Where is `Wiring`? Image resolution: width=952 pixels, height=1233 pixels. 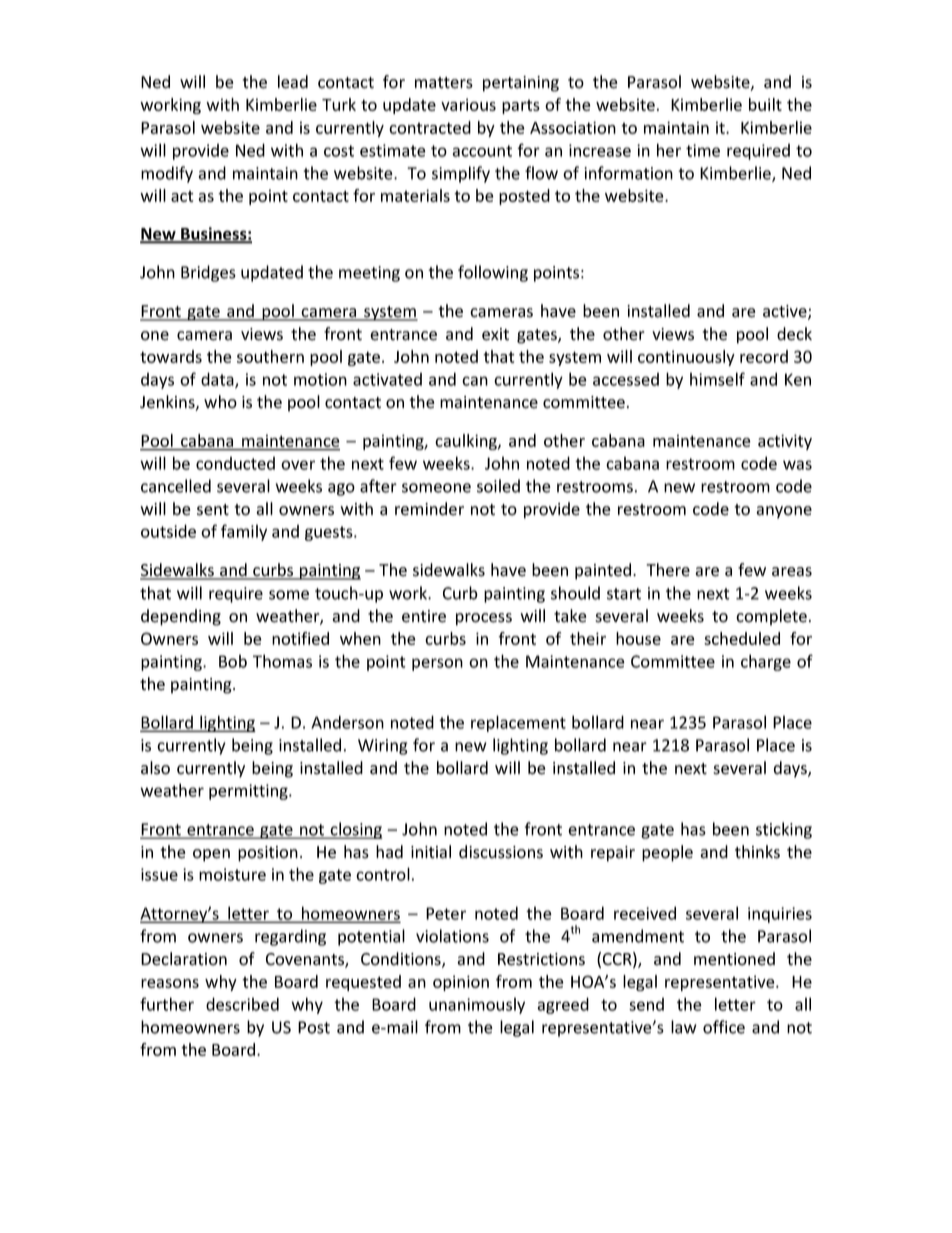
Wiring is located at coordinates (383, 747).
